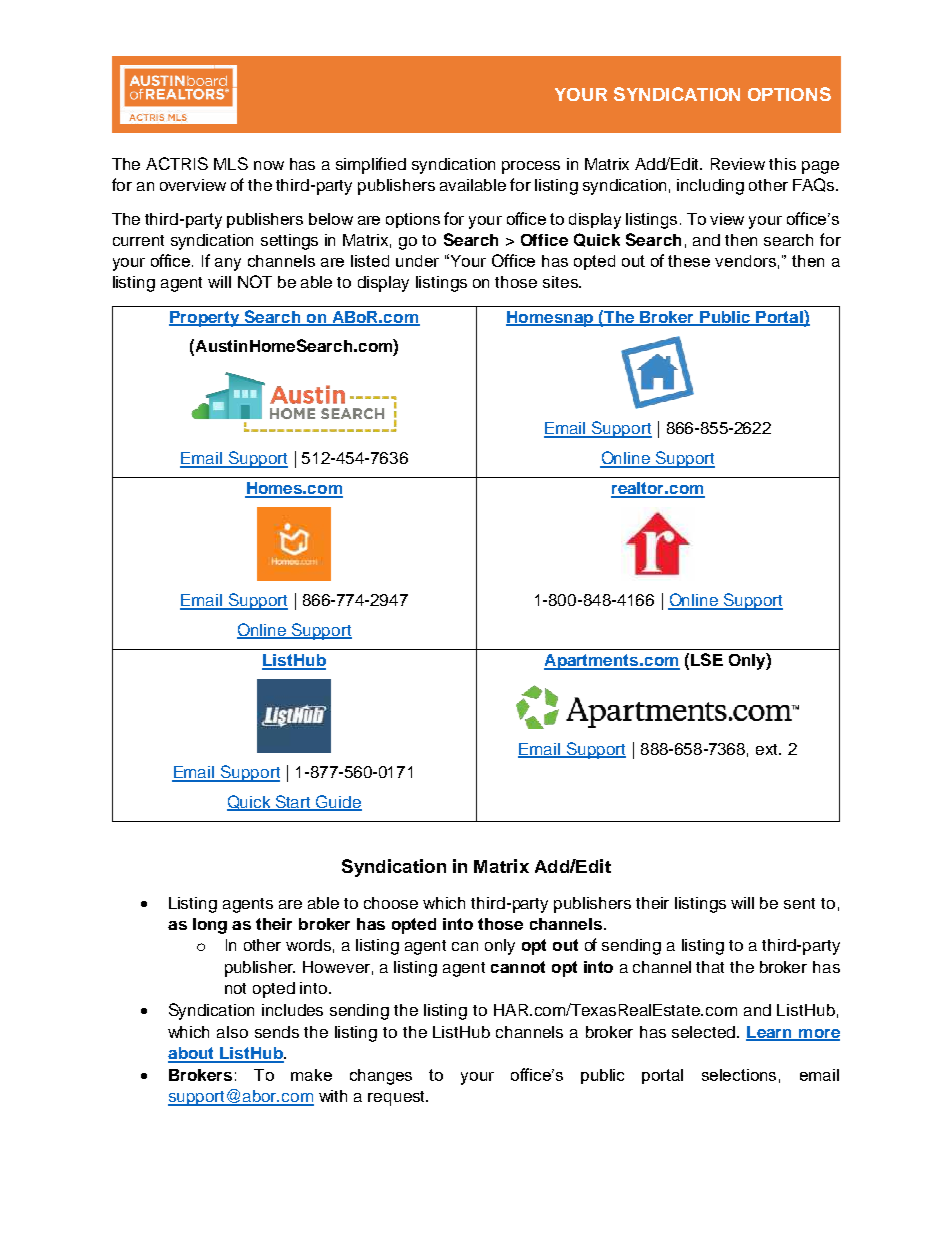 This screenshot has width=952, height=1233. I want to click on request, so click(397, 1098).
